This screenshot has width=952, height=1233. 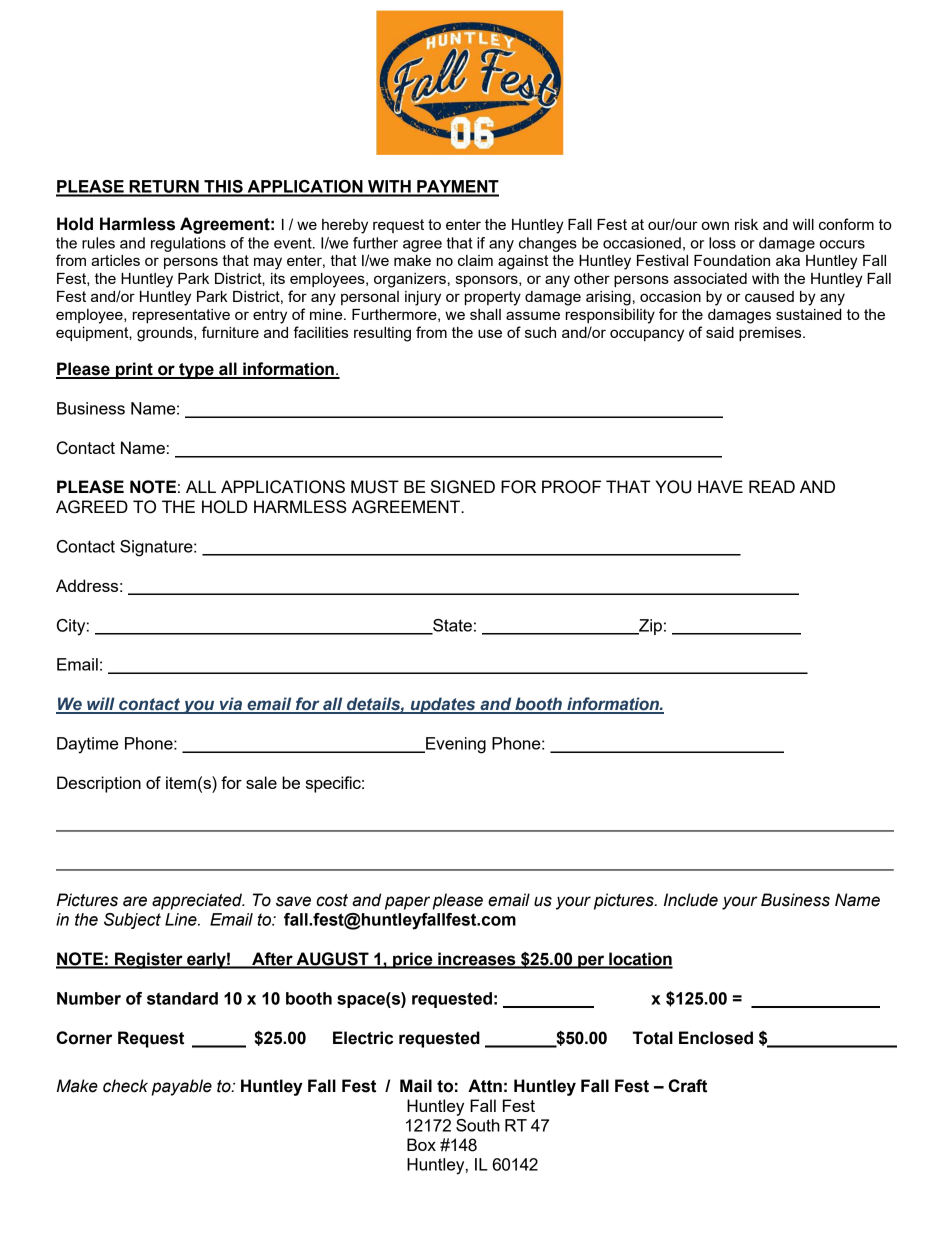 I want to click on updates, so click(x=443, y=705).
